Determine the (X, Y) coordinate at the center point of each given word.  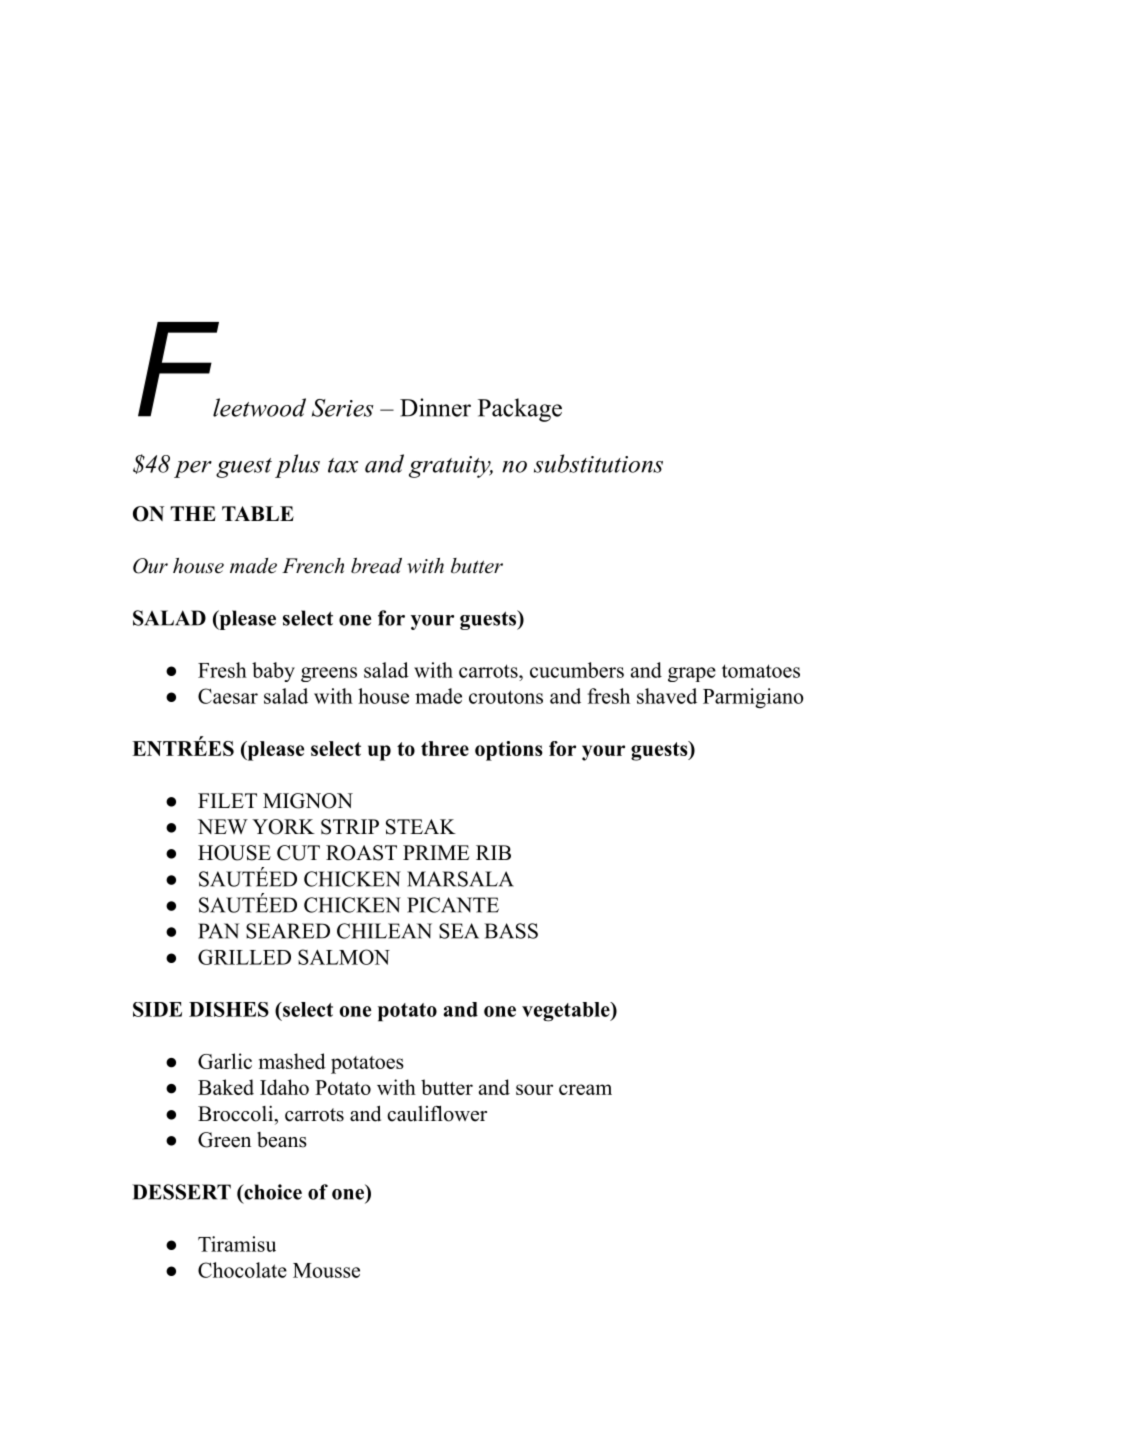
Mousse (326, 1270)
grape (692, 674)
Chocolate (242, 1270)
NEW (222, 826)
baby (273, 672)
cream (585, 1089)
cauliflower (437, 1113)
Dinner (435, 407)
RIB (493, 852)
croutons (506, 697)
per (193, 469)
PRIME (436, 852)
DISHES (229, 1009)
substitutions (598, 463)
